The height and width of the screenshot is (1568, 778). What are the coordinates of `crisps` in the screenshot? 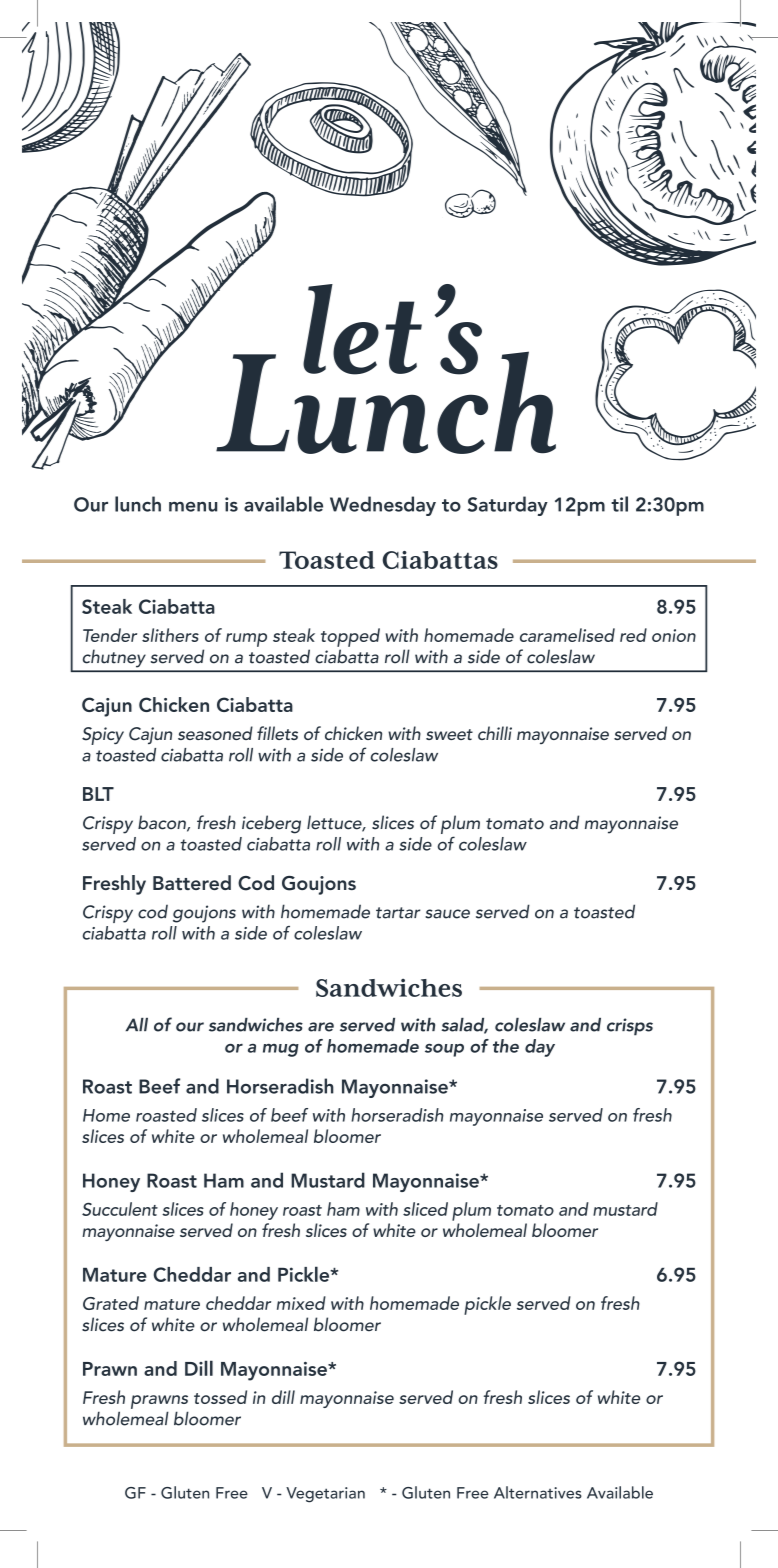 It's located at (630, 1027).
